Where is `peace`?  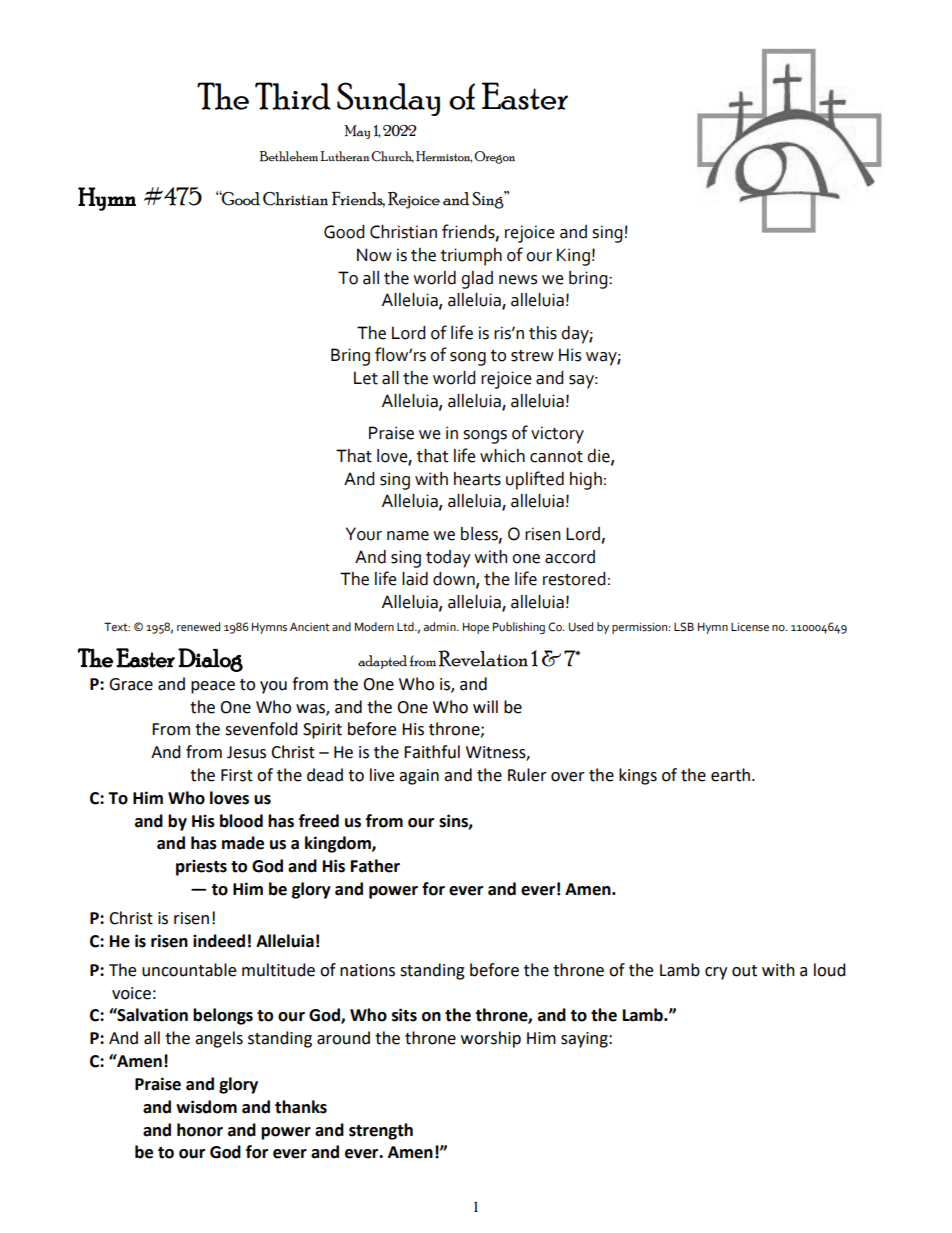
peace is located at coordinates (213, 687).
